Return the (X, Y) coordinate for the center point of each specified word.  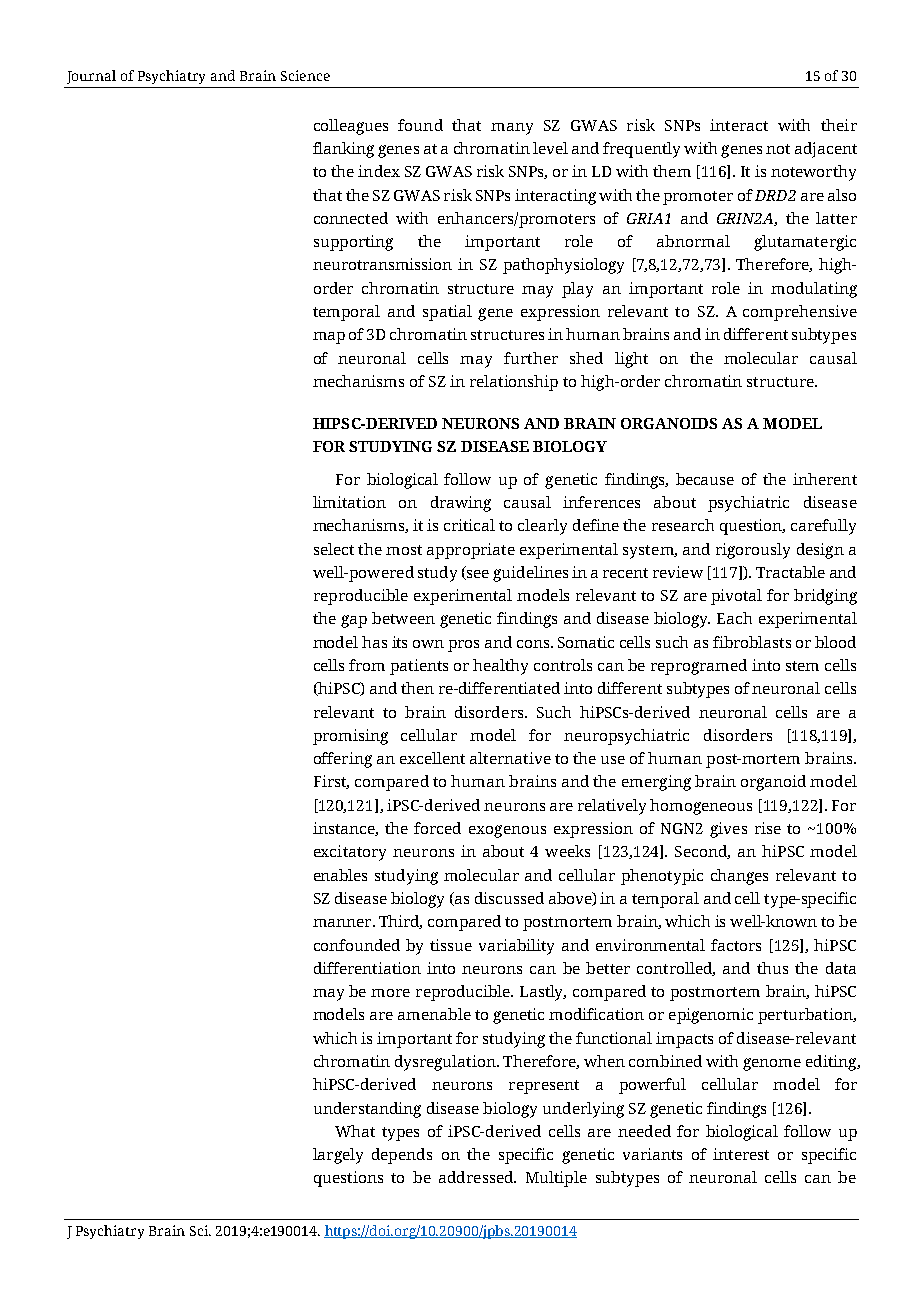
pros (463, 646)
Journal (91, 77)
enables (340, 875)
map (329, 338)
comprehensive (800, 313)
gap (354, 621)
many (512, 129)
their (839, 125)
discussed (509, 898)
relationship (514, 383)
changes (739, 877)
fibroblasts (752, 642)
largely (338, 1156)
